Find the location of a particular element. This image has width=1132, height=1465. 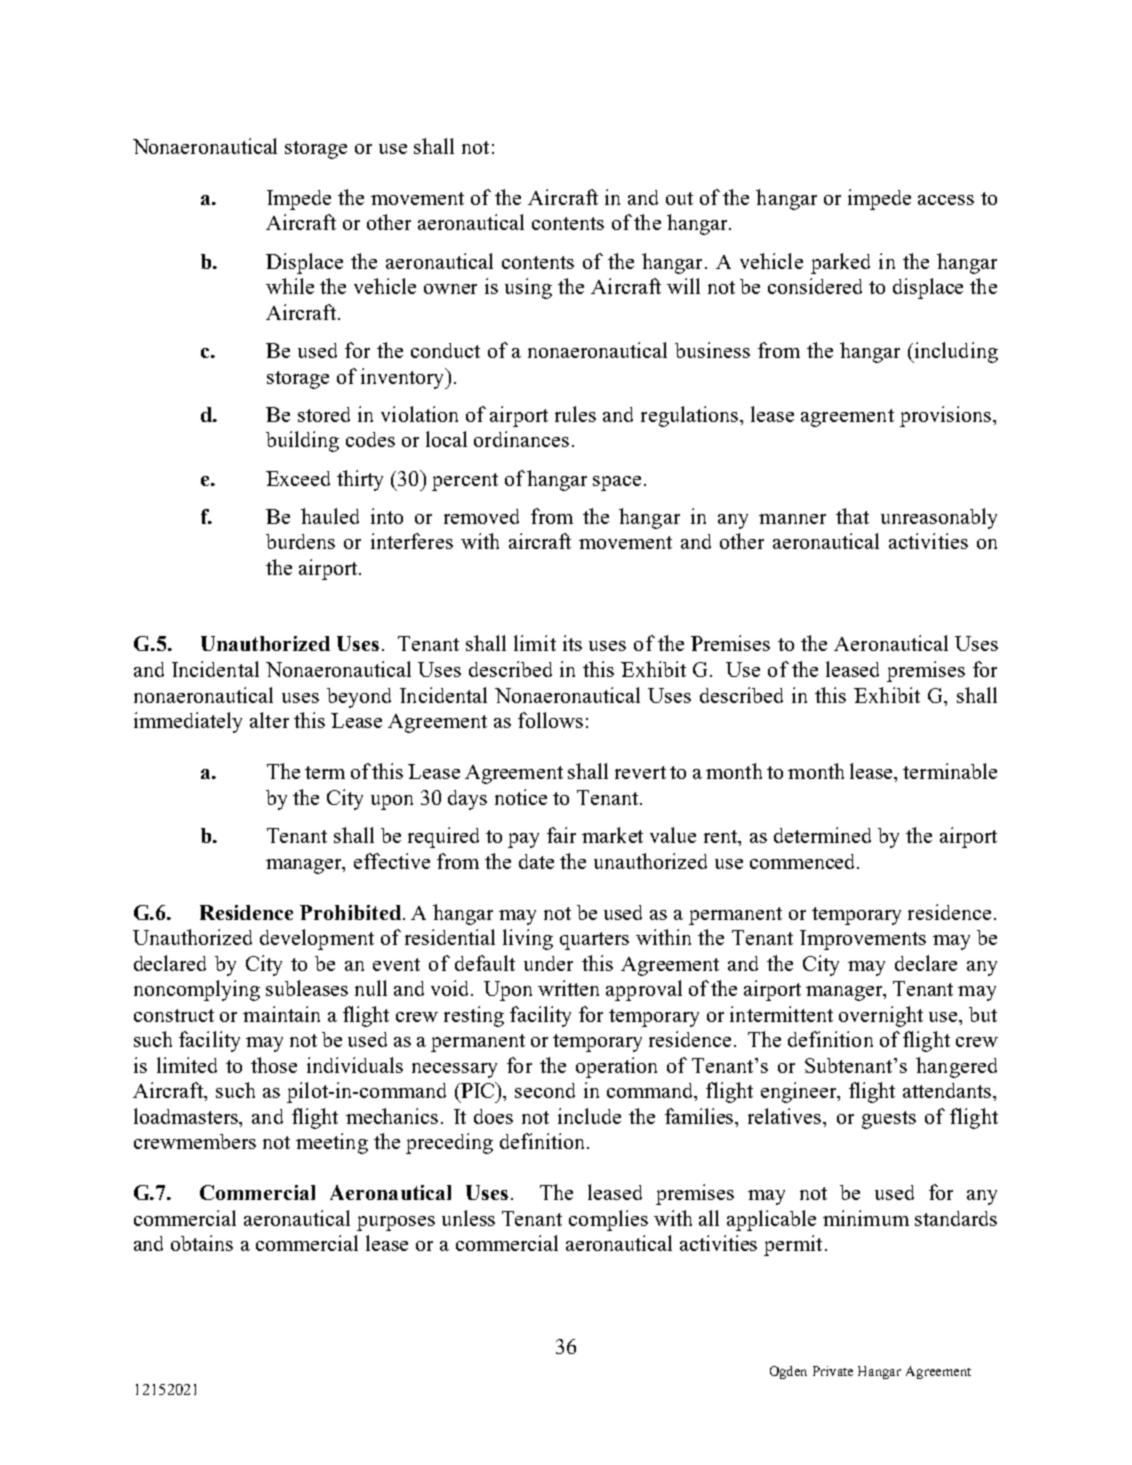

obtains is located at coordinates (202, 1243).
